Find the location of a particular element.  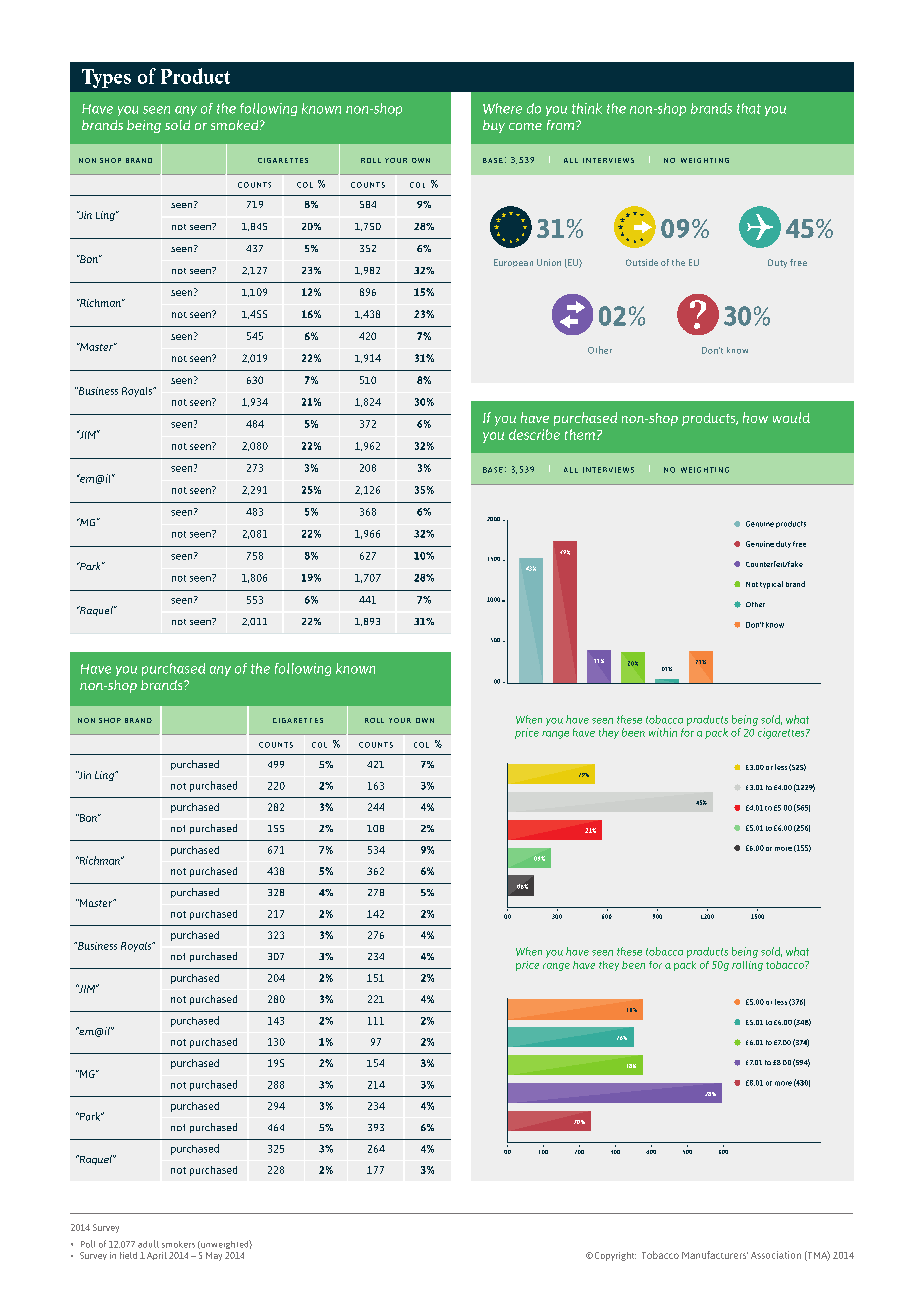

typical is located at coordinates (771, 585).
